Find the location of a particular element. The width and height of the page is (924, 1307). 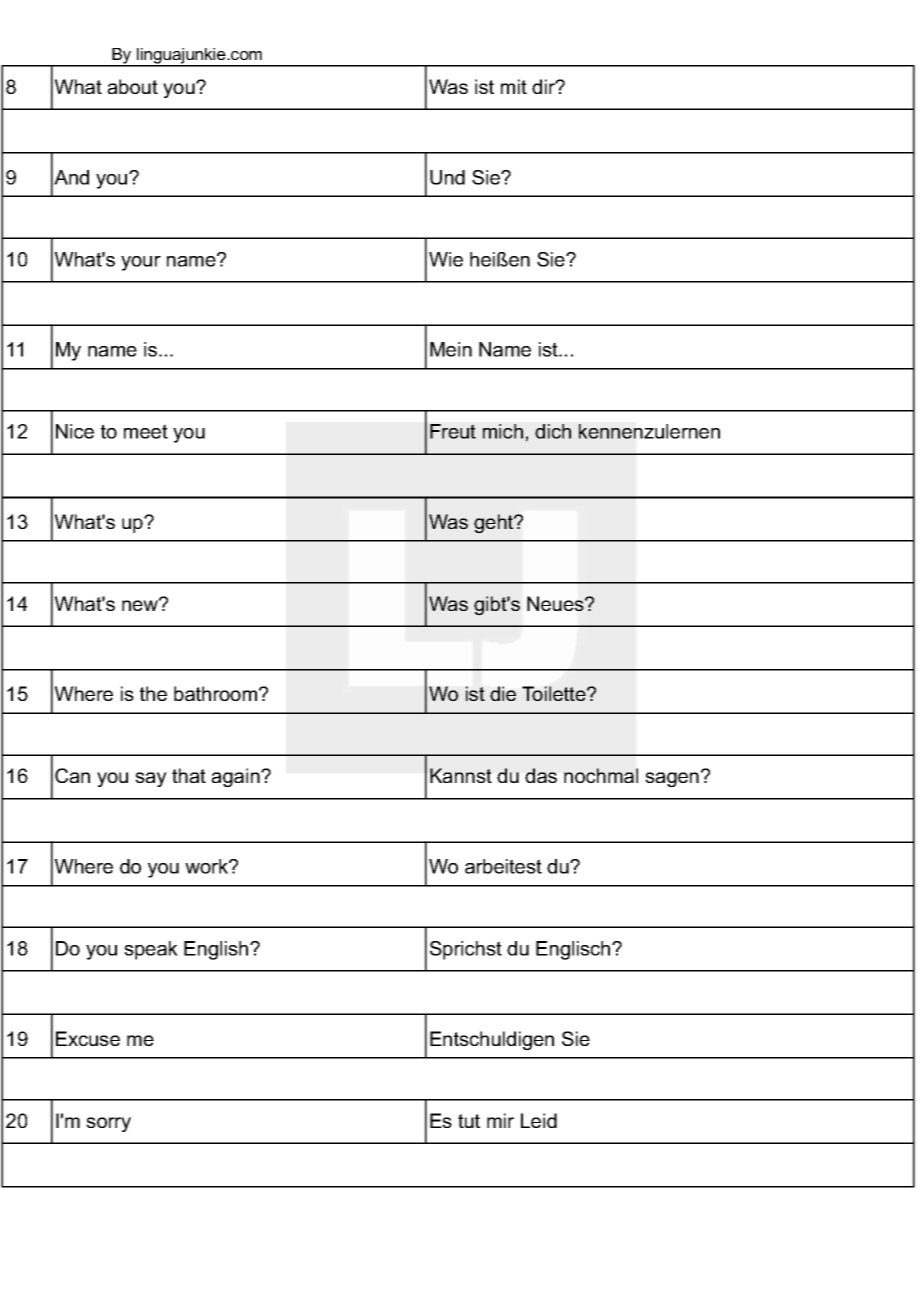

mir is located at coordinates (500, 1120).
